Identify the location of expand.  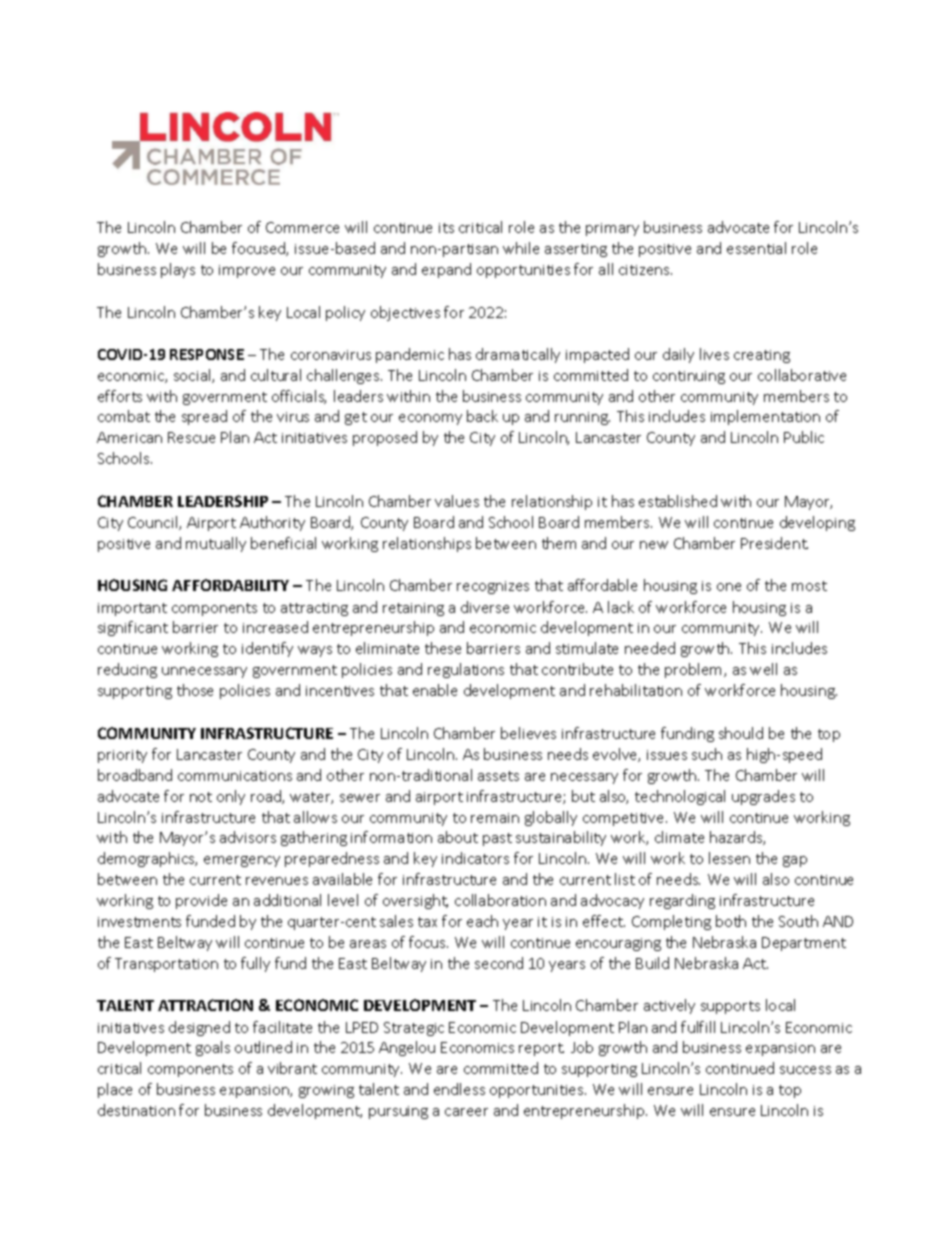
(446, 270).
